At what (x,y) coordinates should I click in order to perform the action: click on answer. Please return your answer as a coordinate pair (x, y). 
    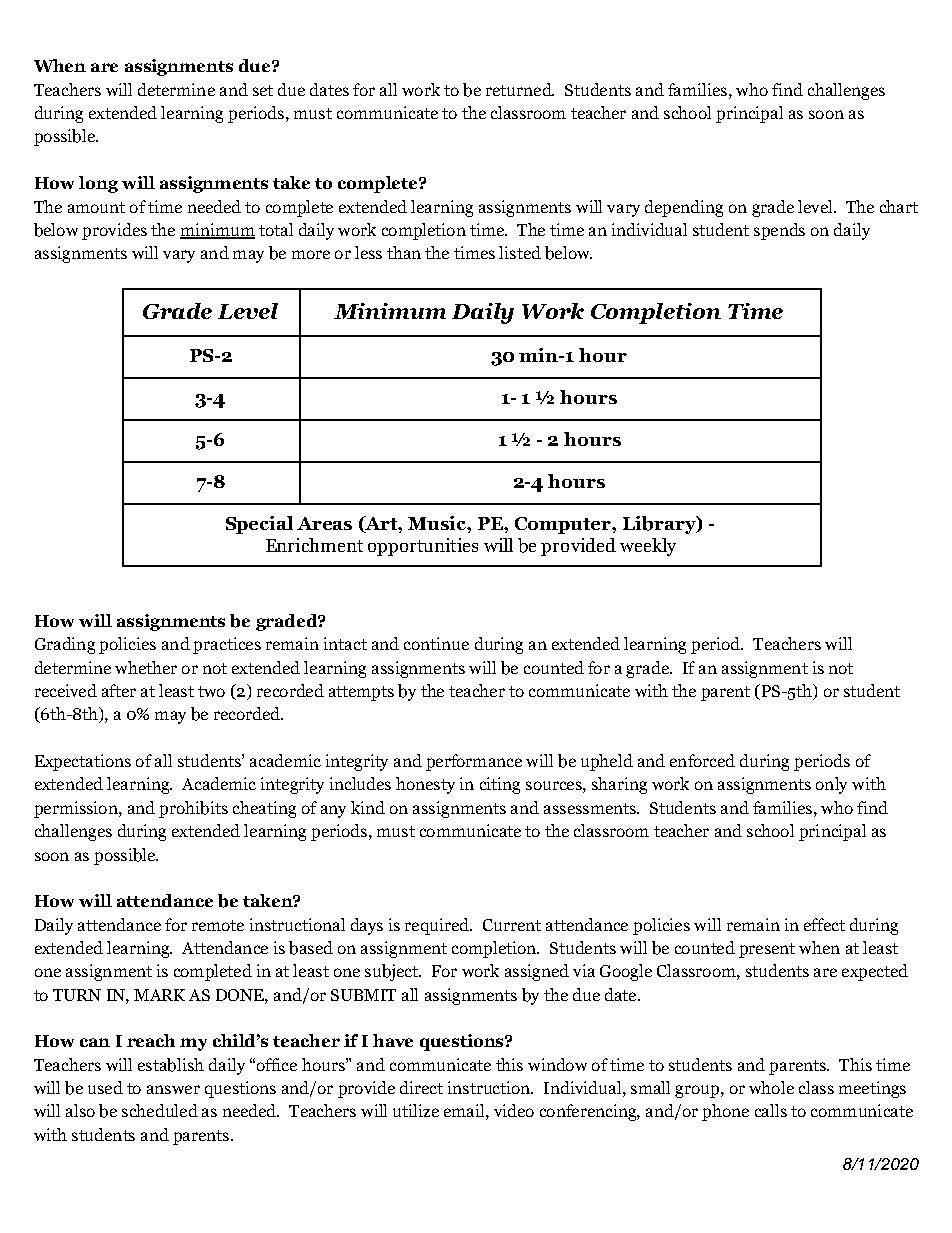
    Looking at the image, I should click on (173, 1089).
